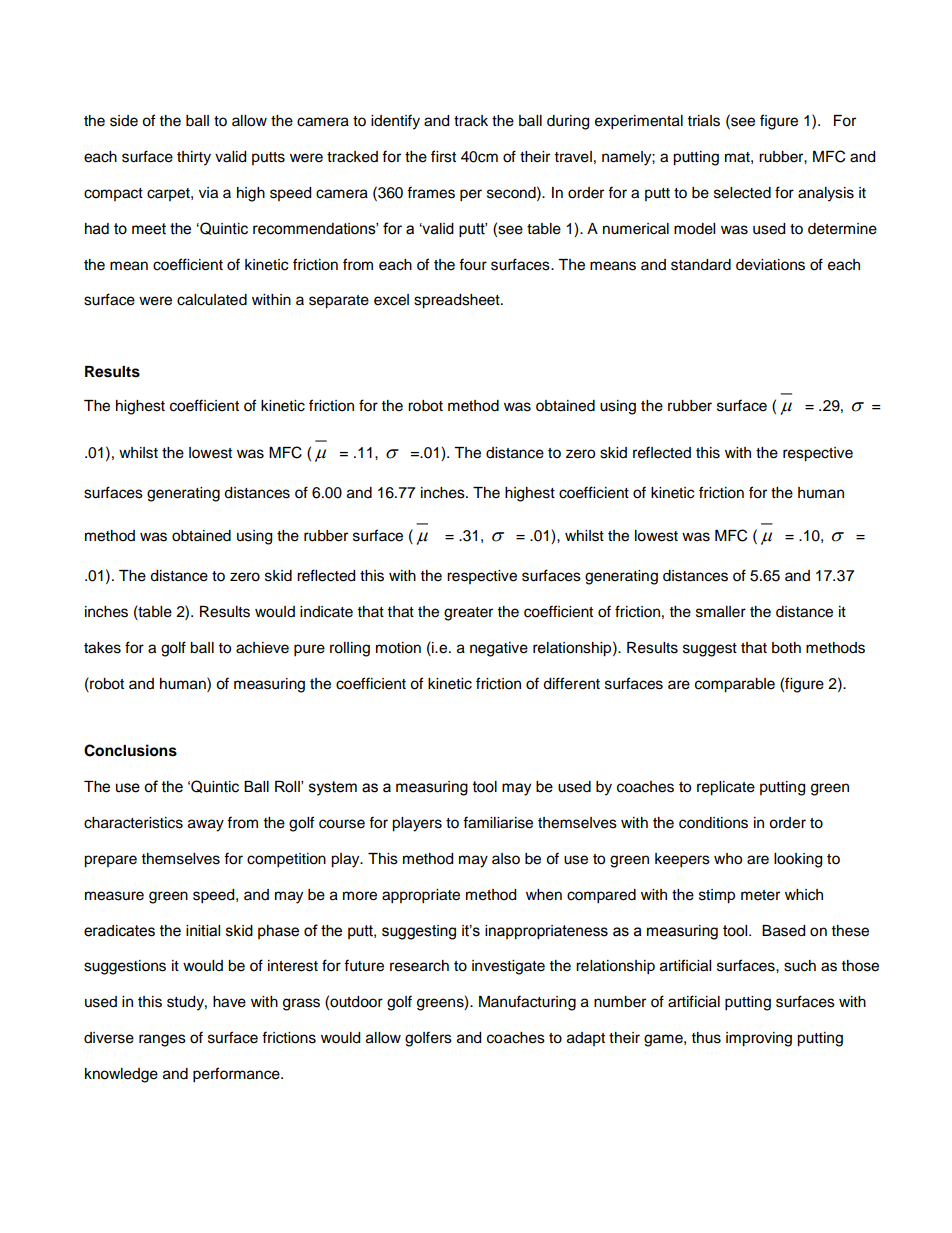  What do you see at coordinates (194, 158) in the image?
I see `thirty` at bounding box center [194, 158].
